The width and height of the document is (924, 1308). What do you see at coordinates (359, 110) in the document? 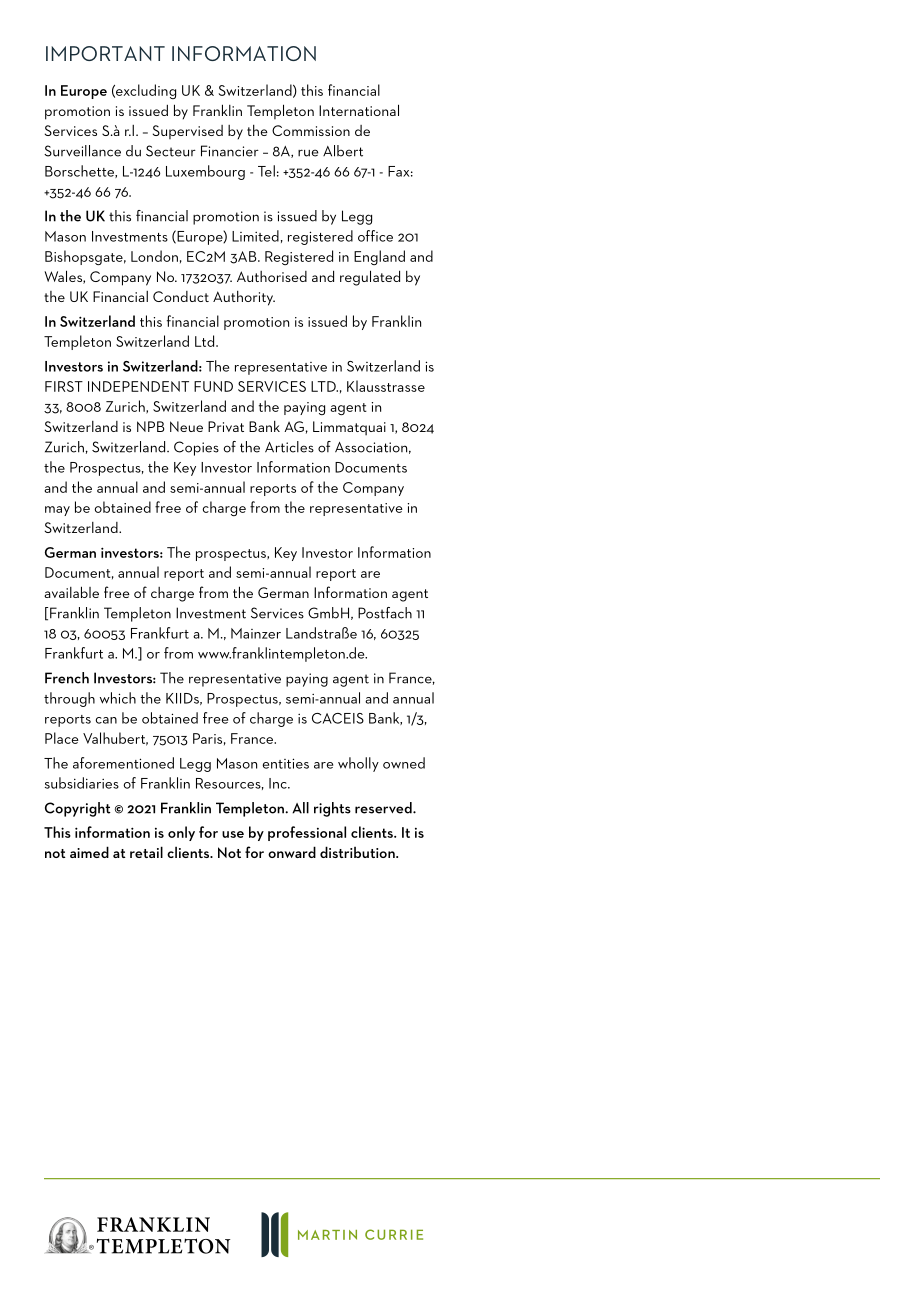
I see `International` at bounding box center [359, 110].
